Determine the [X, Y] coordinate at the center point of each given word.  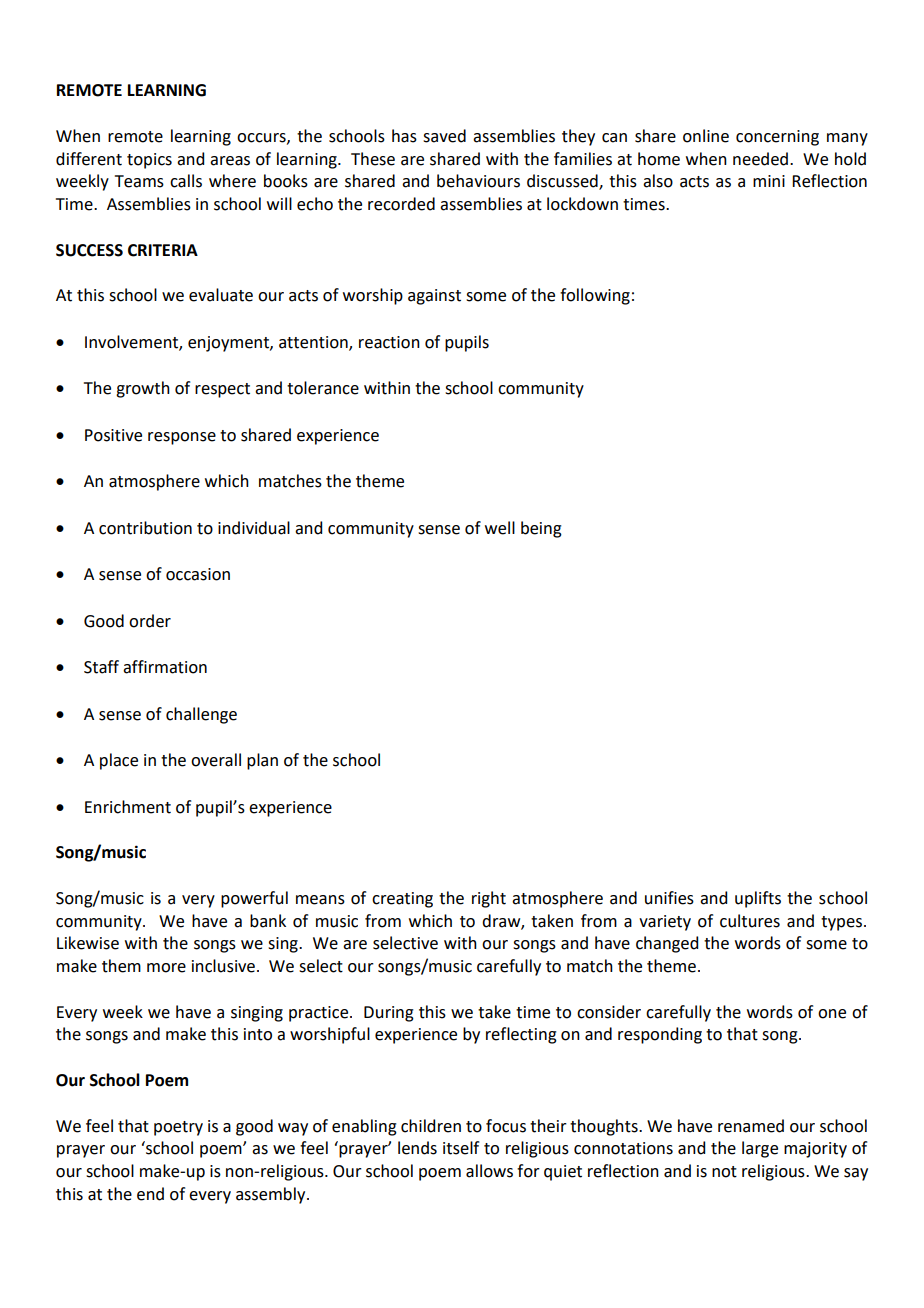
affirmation [165, 667]
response [182, 438]
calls [186, 181]
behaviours [478, 181]
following [595, 296]
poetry [178, 1128]
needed [760, 159]
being [541, 529]
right [489, 899]
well [500, 528]
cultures [750, 921]
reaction [389, 342]
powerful [254, 899]
